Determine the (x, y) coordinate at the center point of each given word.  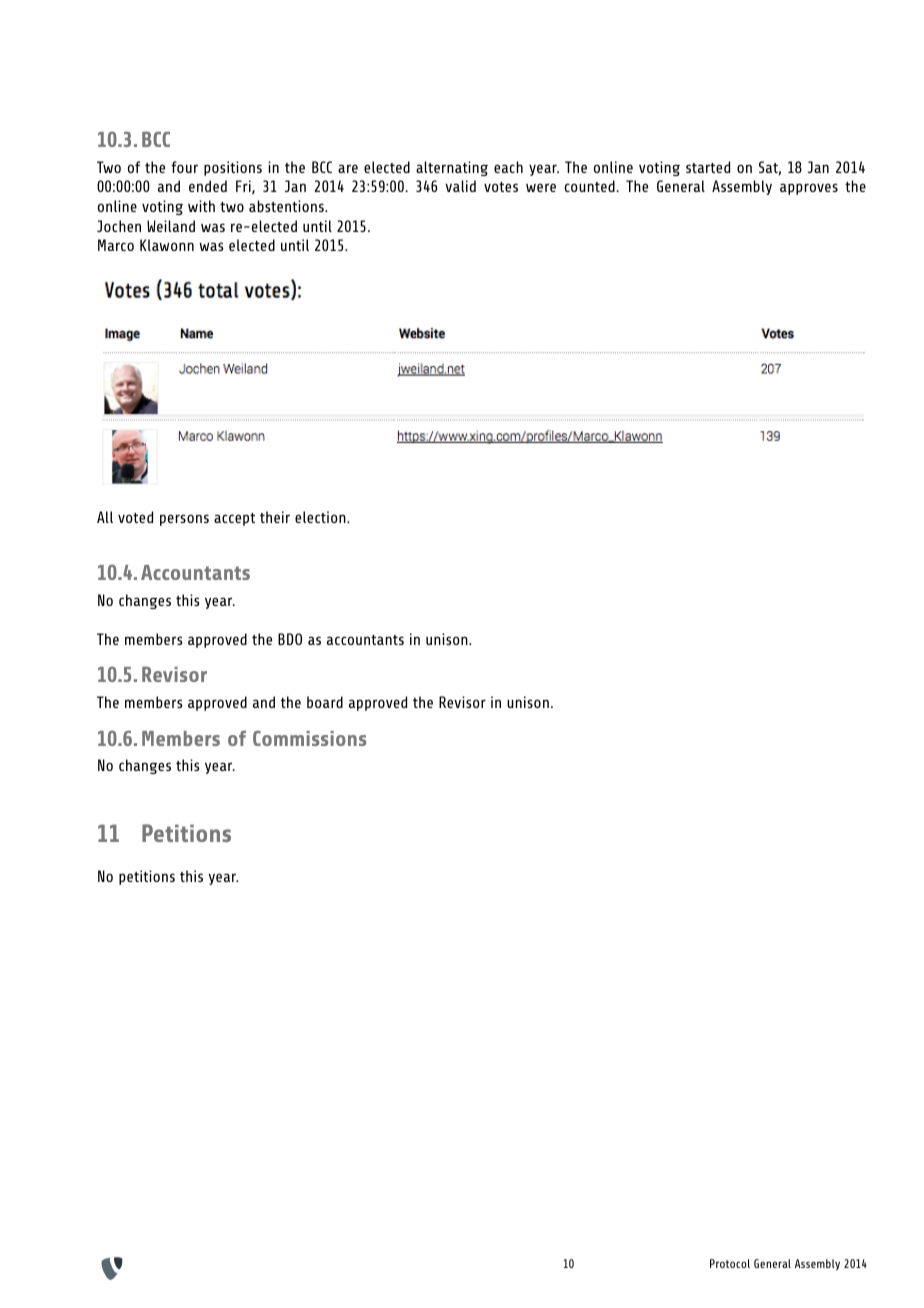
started (708, 167)
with (201, 206)
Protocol (730, 1263)
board (325, 702)
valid (460, 186)
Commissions (309, 738)
